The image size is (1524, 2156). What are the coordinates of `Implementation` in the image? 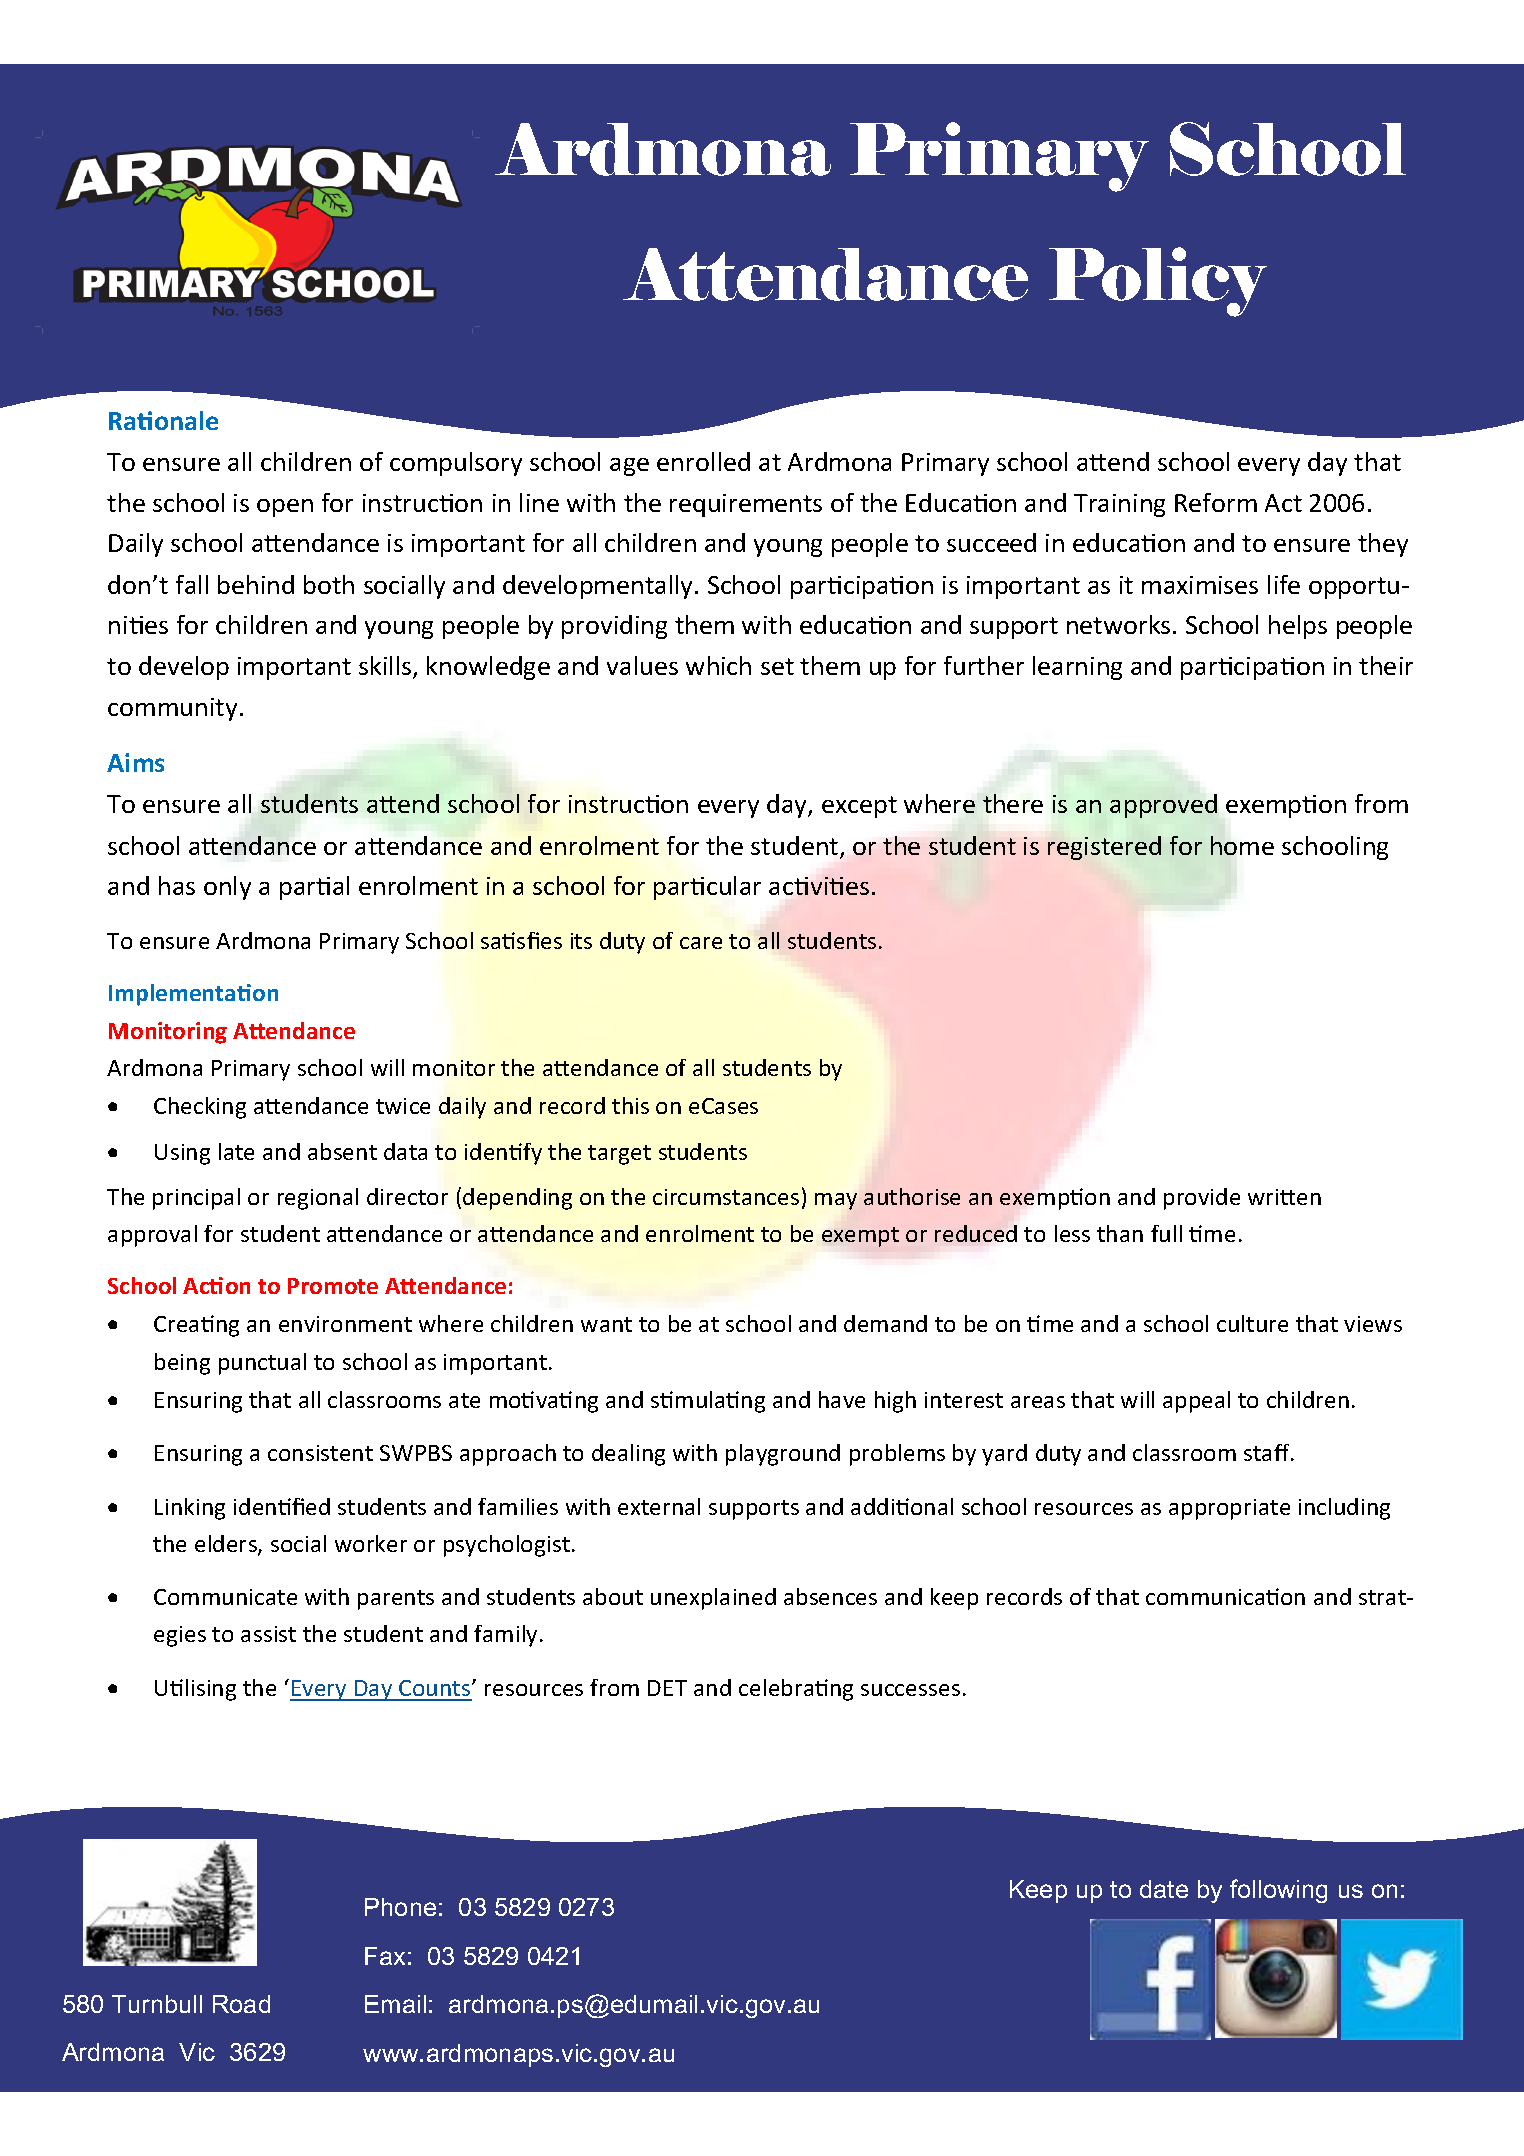 It's located at (193, 995).
